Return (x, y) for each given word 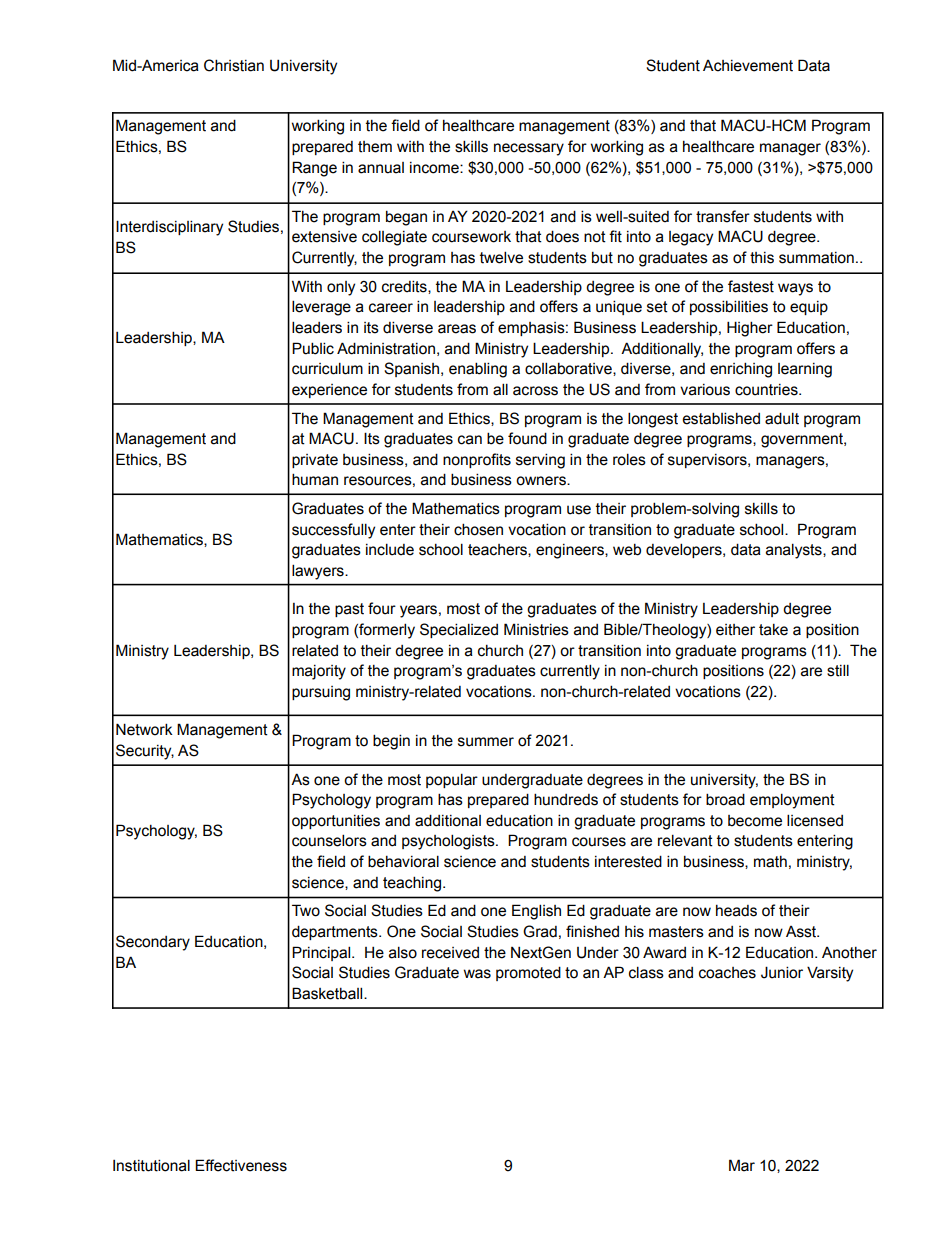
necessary (529, 149)
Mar (742, 1165)
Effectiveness (241, 1165)
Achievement (748, 66)
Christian (234, 65)
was (477, 974)
